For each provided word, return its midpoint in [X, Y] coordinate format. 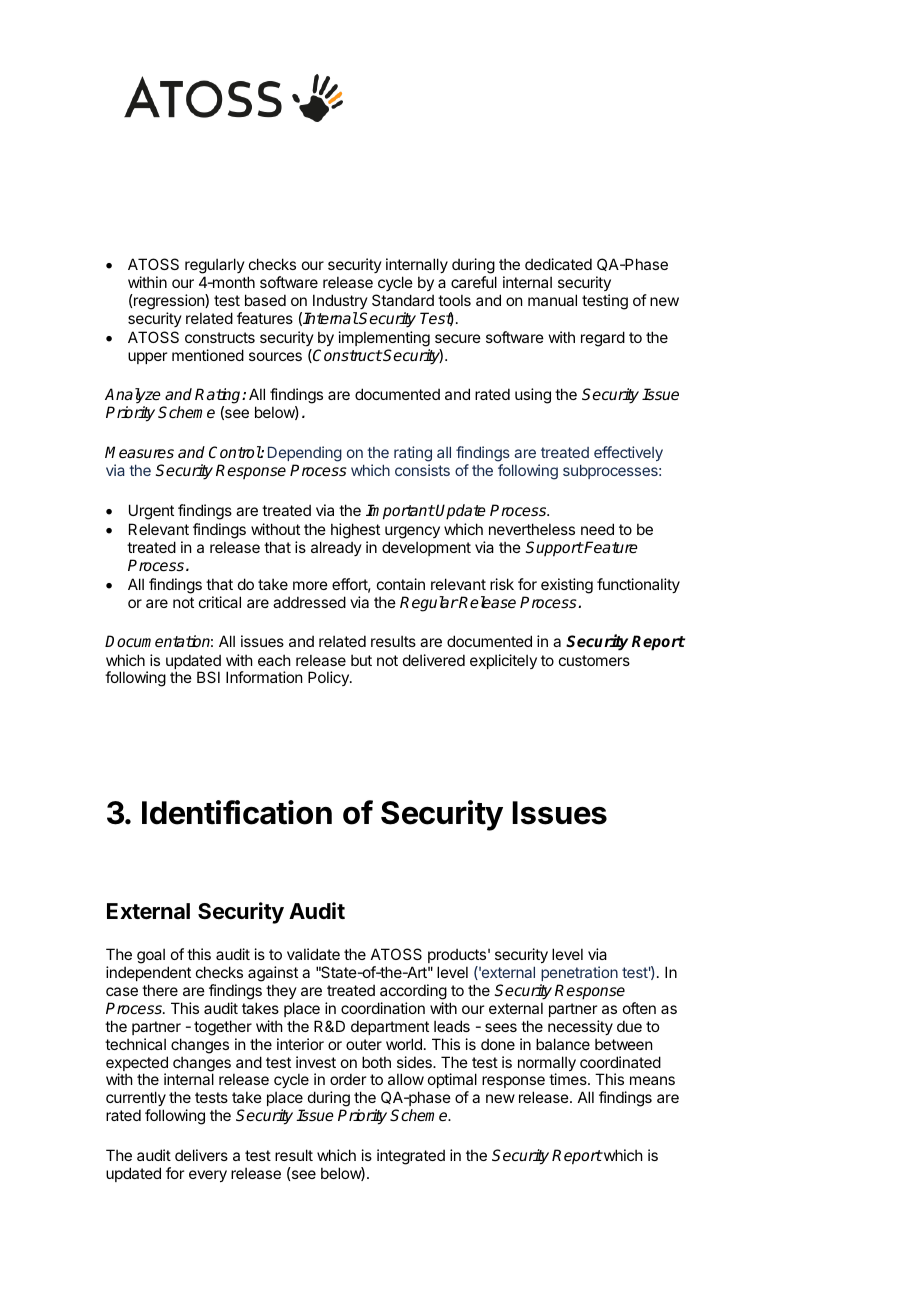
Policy [329, 678]
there [160, 990]
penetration [579, 973]
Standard [403, 300]
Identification [237, 812]
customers [594, 660]
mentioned [208, 355]
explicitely [503, 661]
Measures [139, 452]
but [361, 660]
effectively [628, 453]
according [413, 992]
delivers [201, 1155]
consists [422, 470]
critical [220, 602]
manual [552, 300]
